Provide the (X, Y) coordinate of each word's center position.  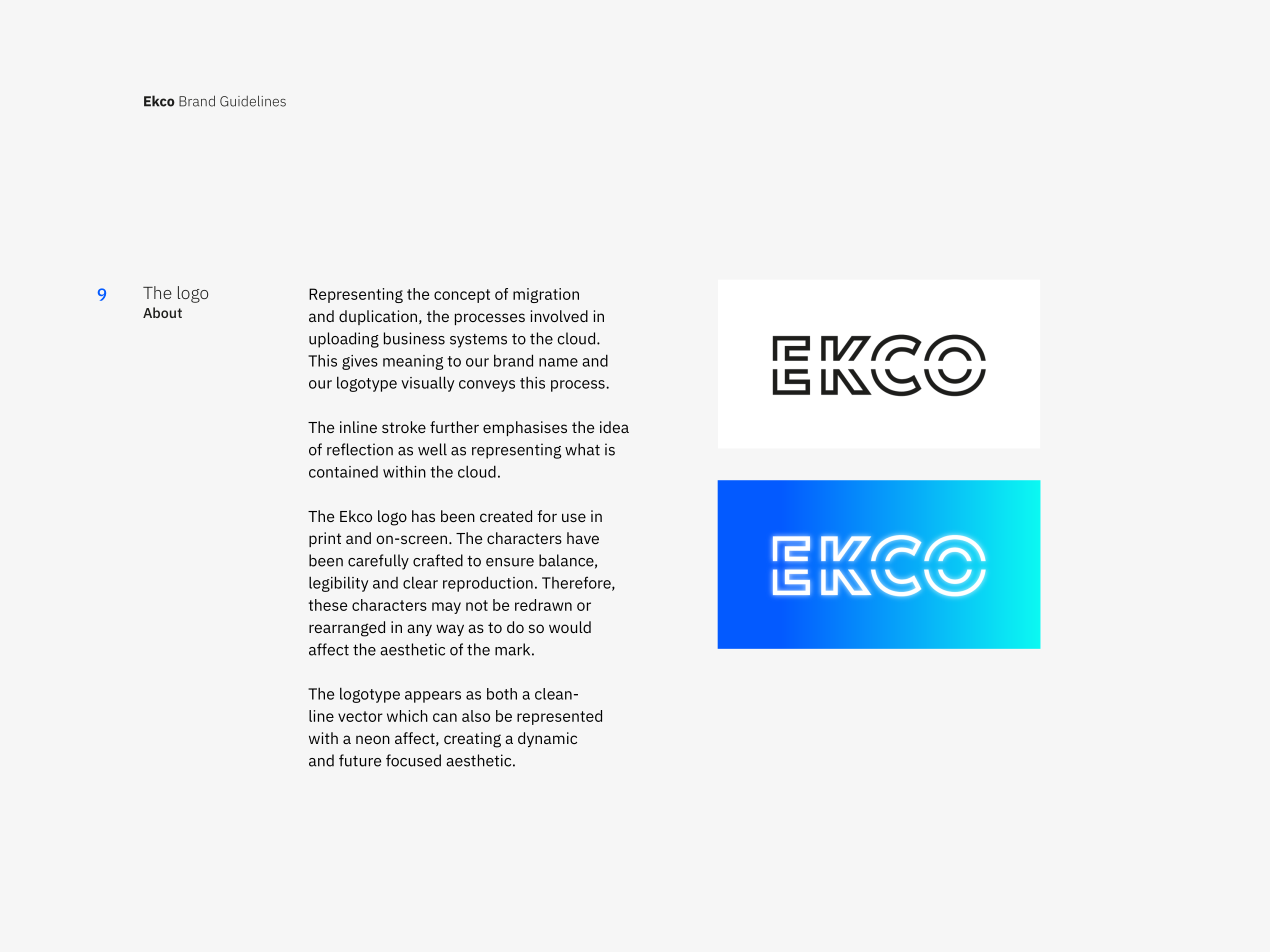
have (583, 538)
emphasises (525, 428)
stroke (404, 427)
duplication (379, 317)
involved (559, 316)
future (360, 760)
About (162, 312)
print (325, 539)
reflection (360, 449)
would (570, 627)
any (419, 630)
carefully (378, 562)
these (328, 605)
